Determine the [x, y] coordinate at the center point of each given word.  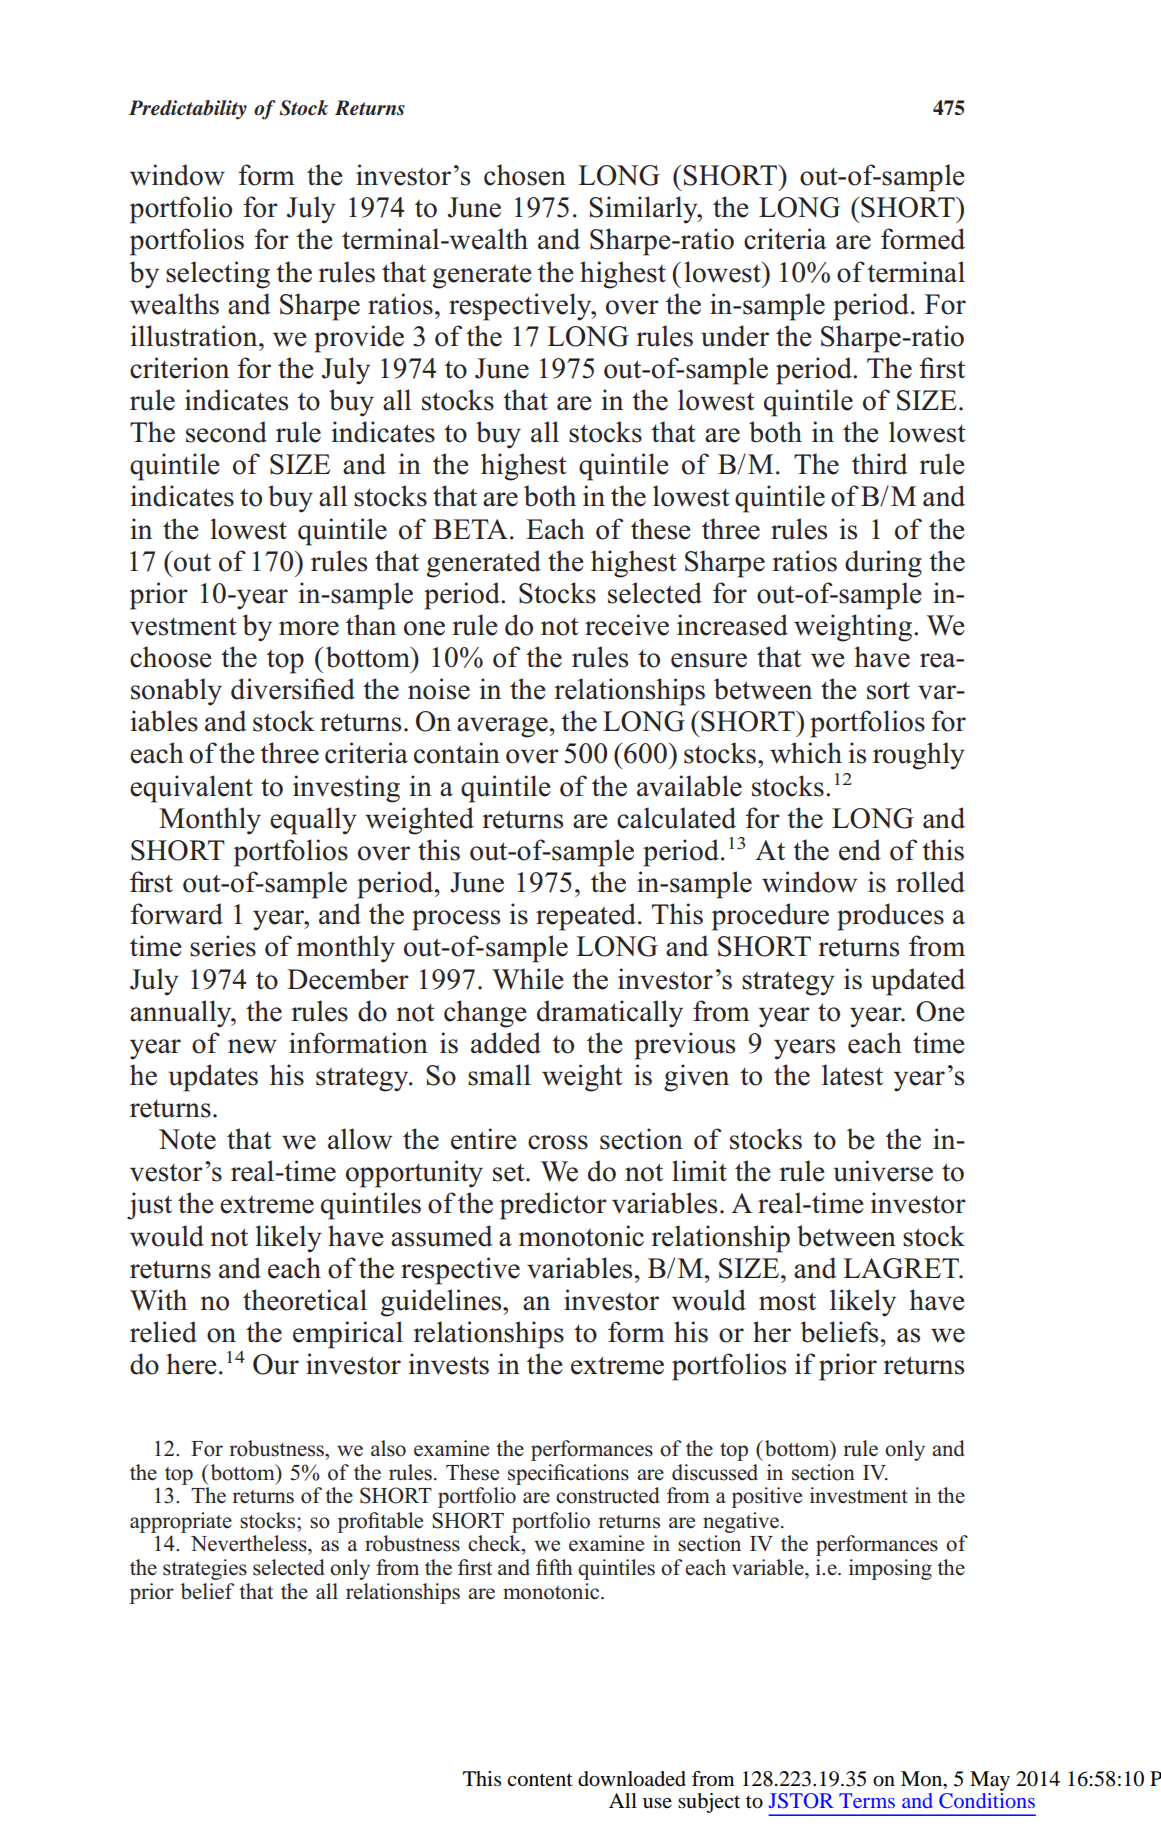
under [735, 336]
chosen [525, 175]
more [309, 628]
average [502, 727]
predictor [553, 1206]
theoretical [305, 1300]
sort [888, 691]
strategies [205, 1569]
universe [883, 1171]
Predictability [188, 110]
